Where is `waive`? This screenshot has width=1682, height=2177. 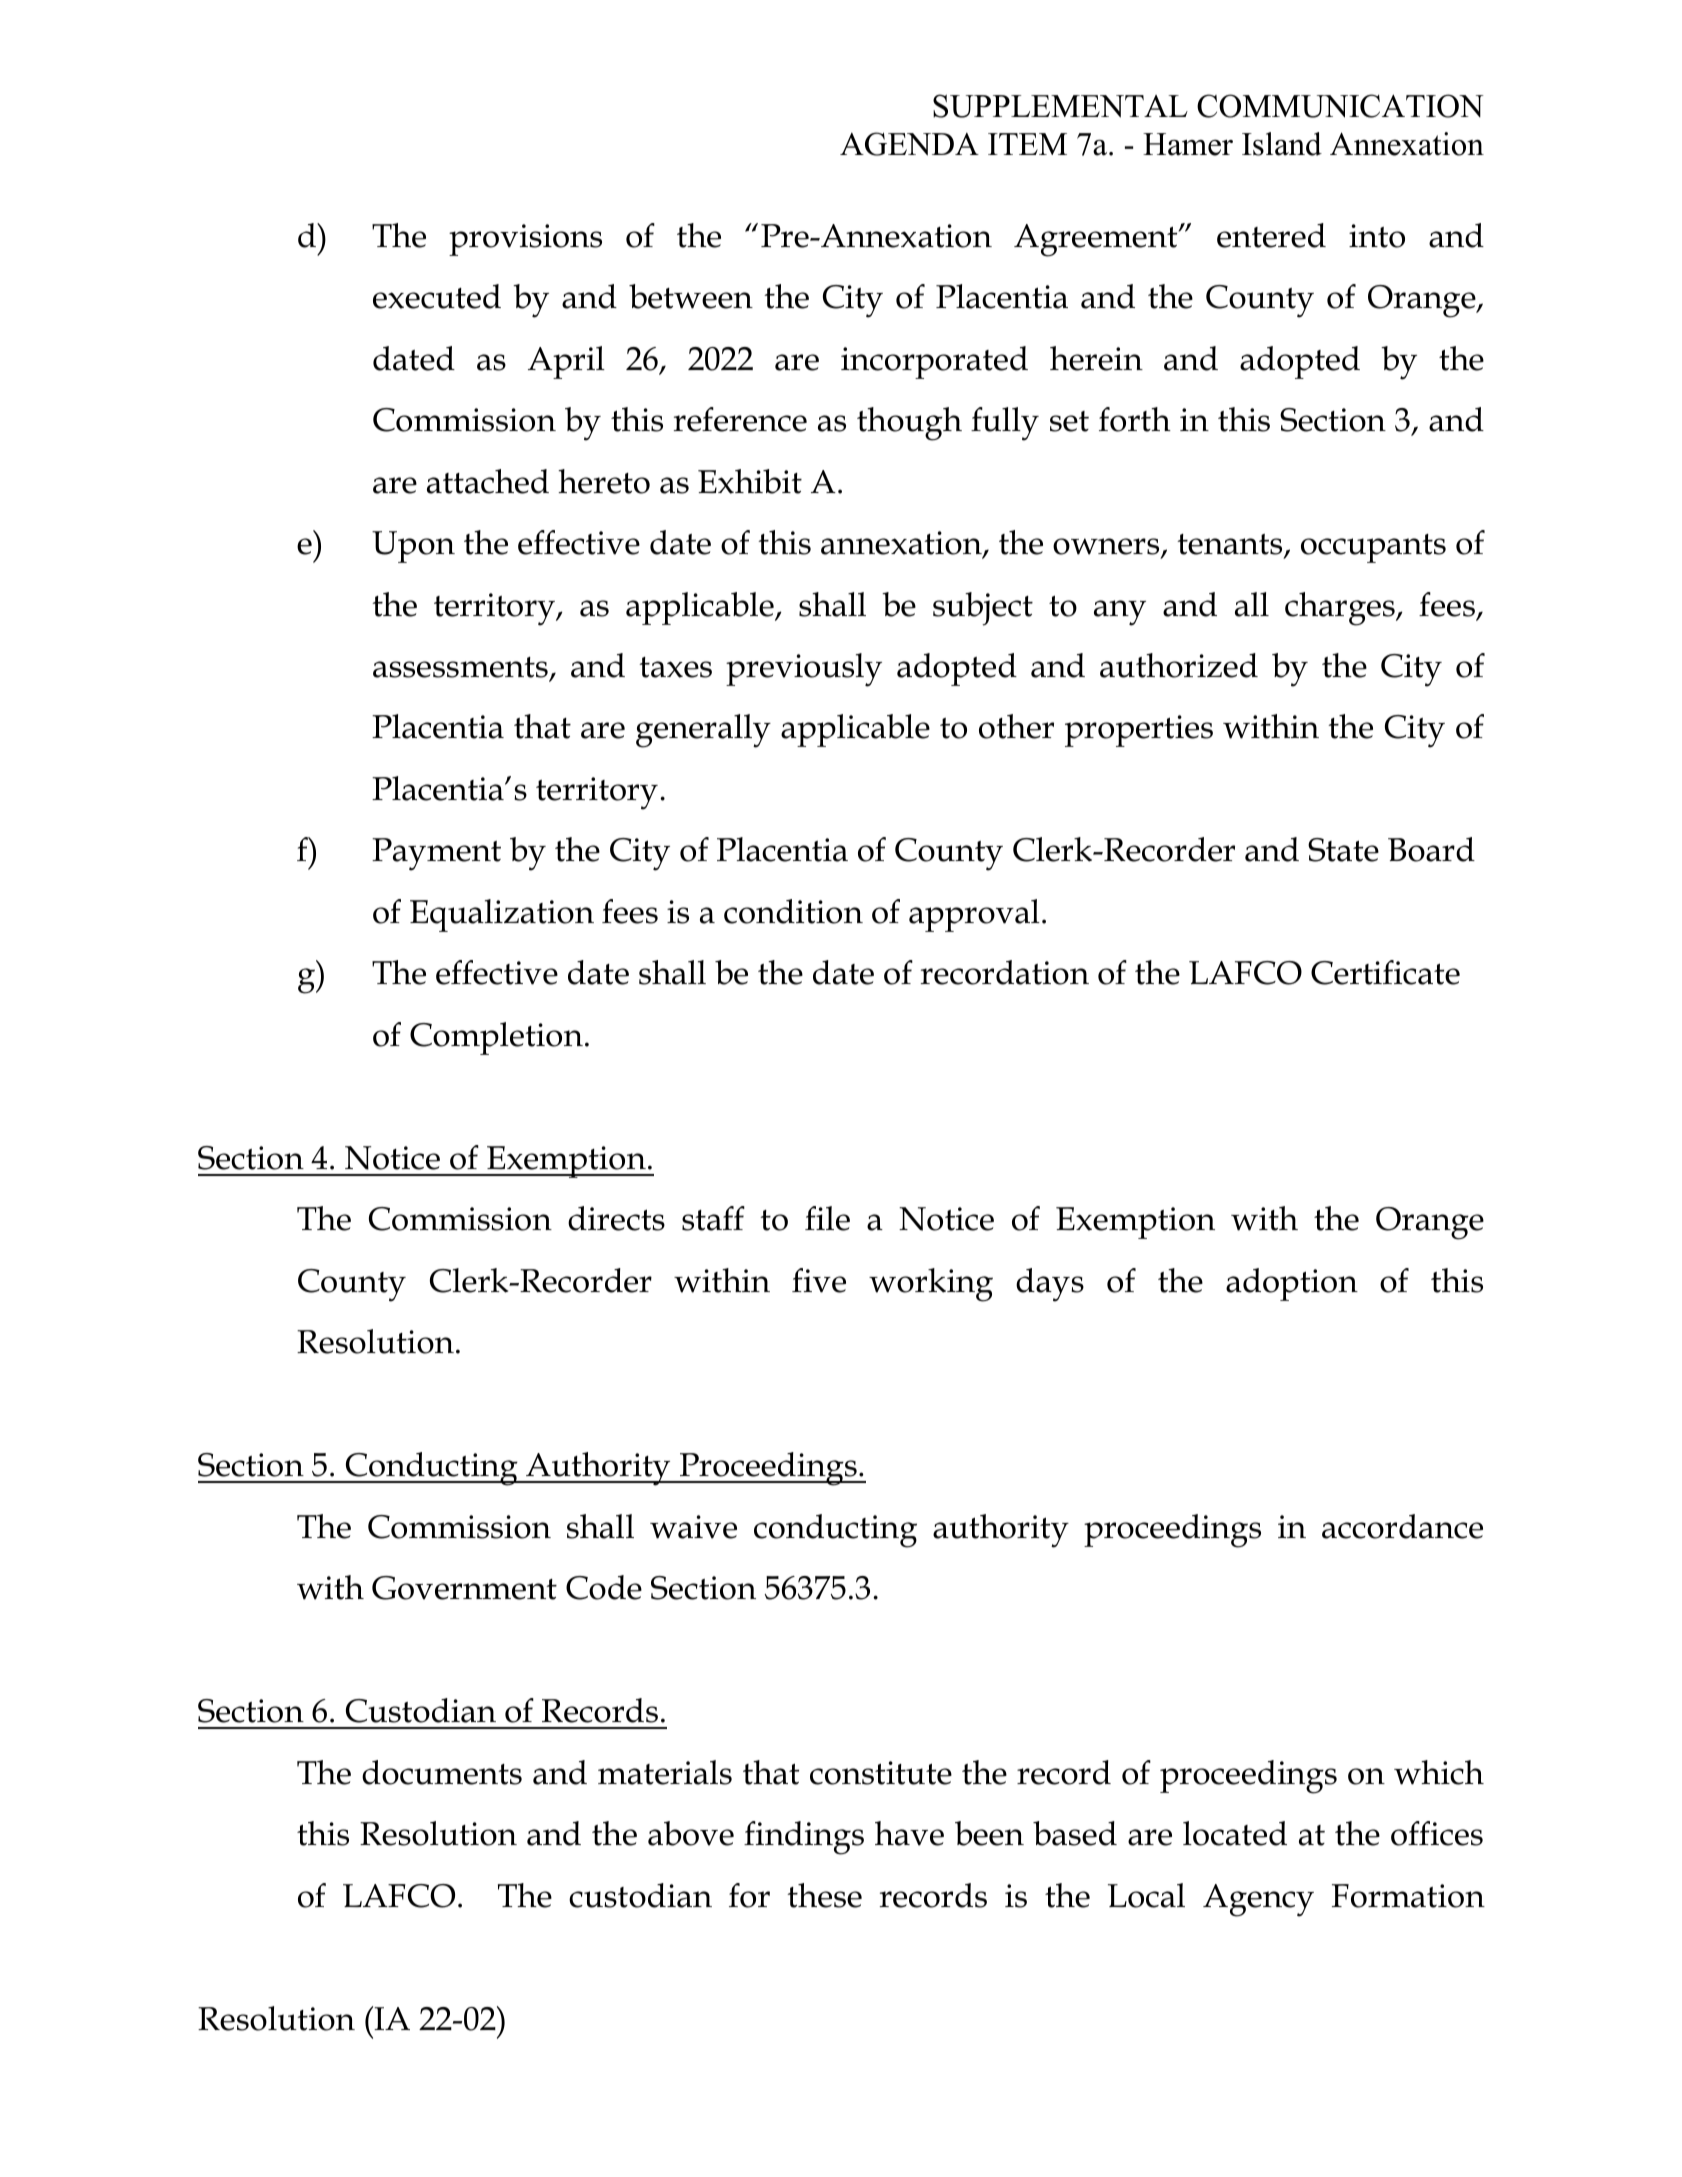 waive is located at coordinates (693, 1527).
